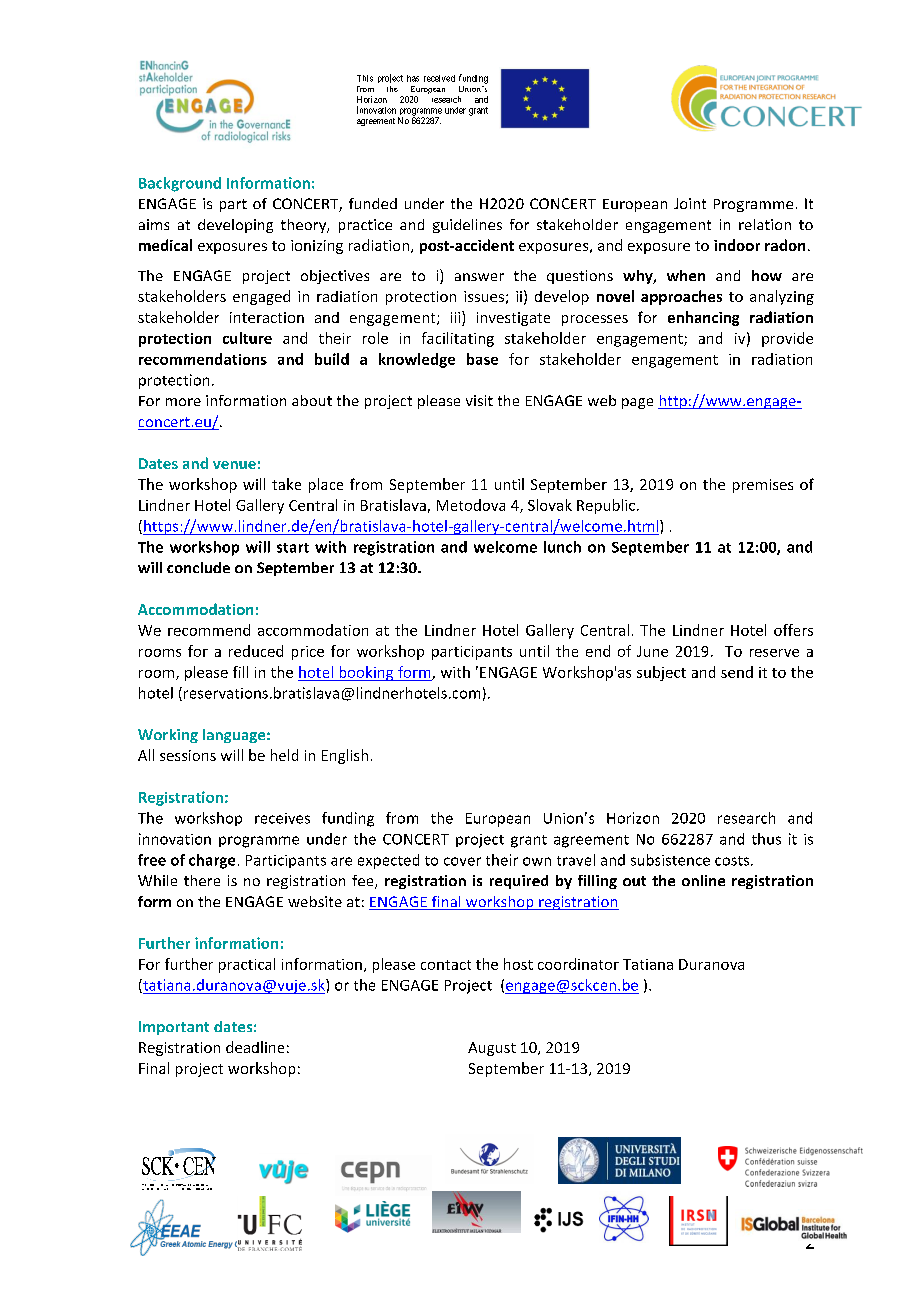  Describe the element at coordinates (766, 839) in the screenshot. I see `thus` at that location.
